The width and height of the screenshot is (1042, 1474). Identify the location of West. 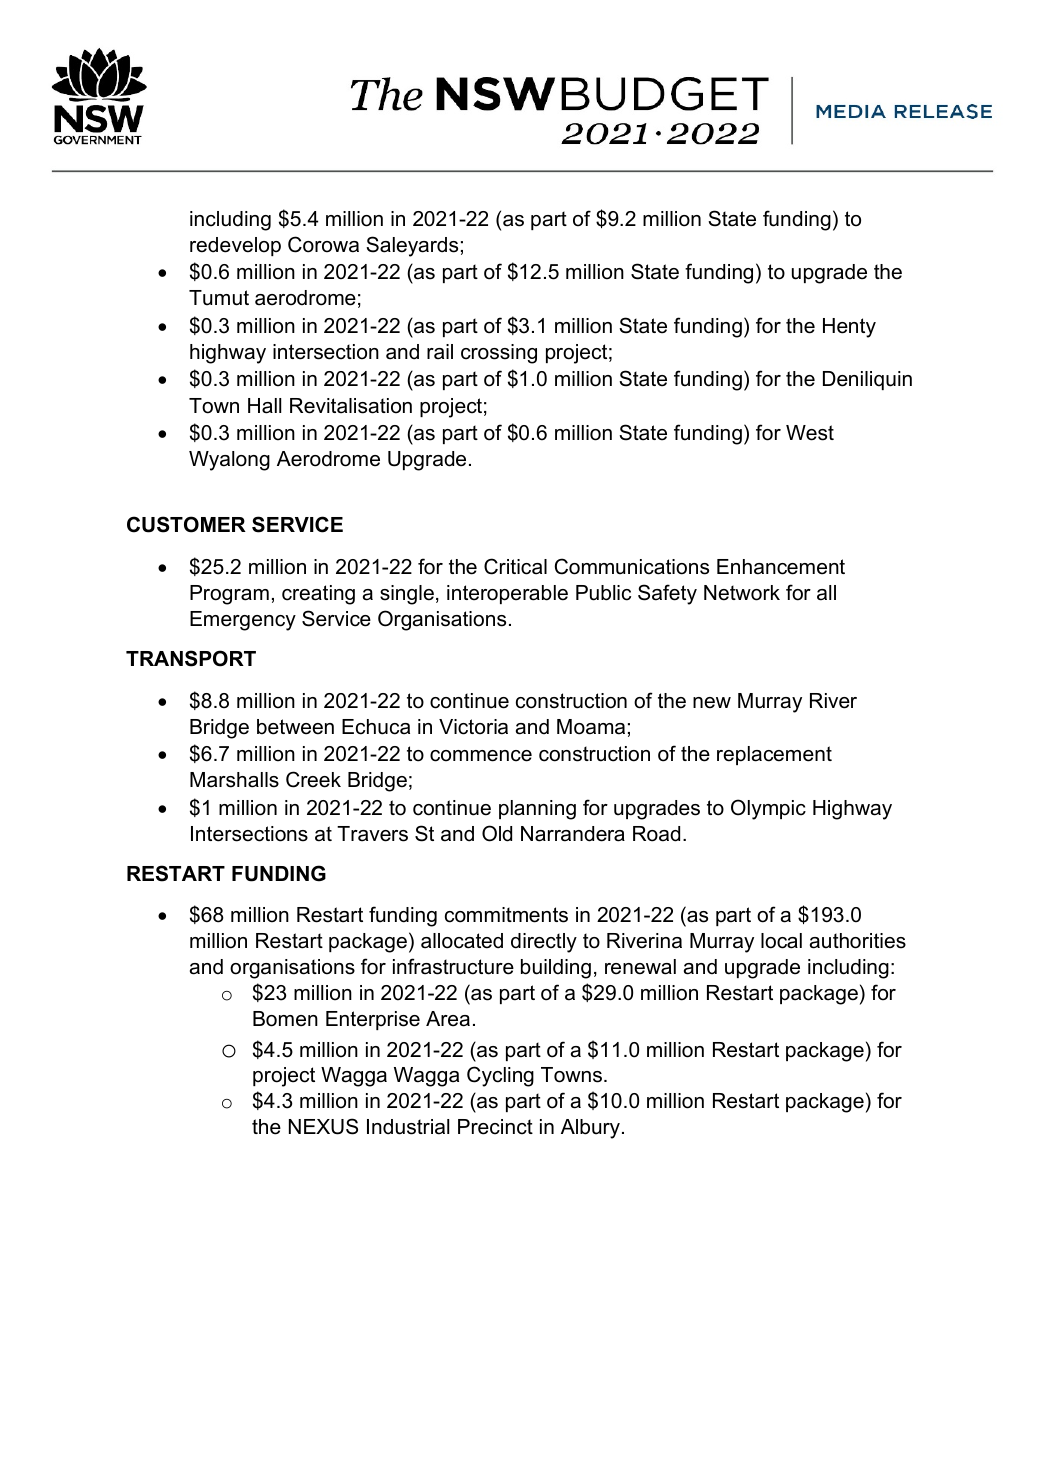
(810, 433).
